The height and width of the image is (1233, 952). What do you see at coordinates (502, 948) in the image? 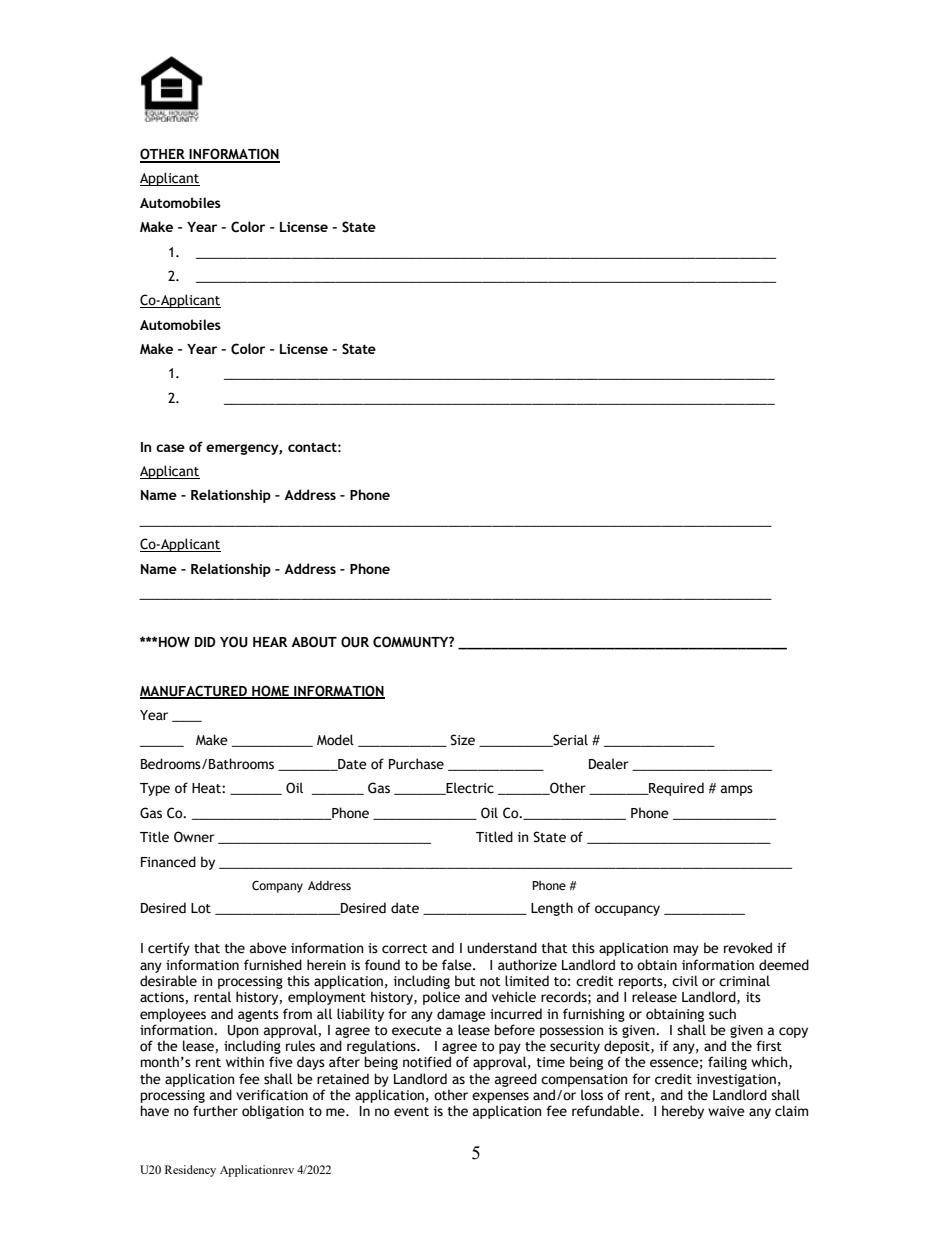
I see `understand` at bounding box center [502, 948].
